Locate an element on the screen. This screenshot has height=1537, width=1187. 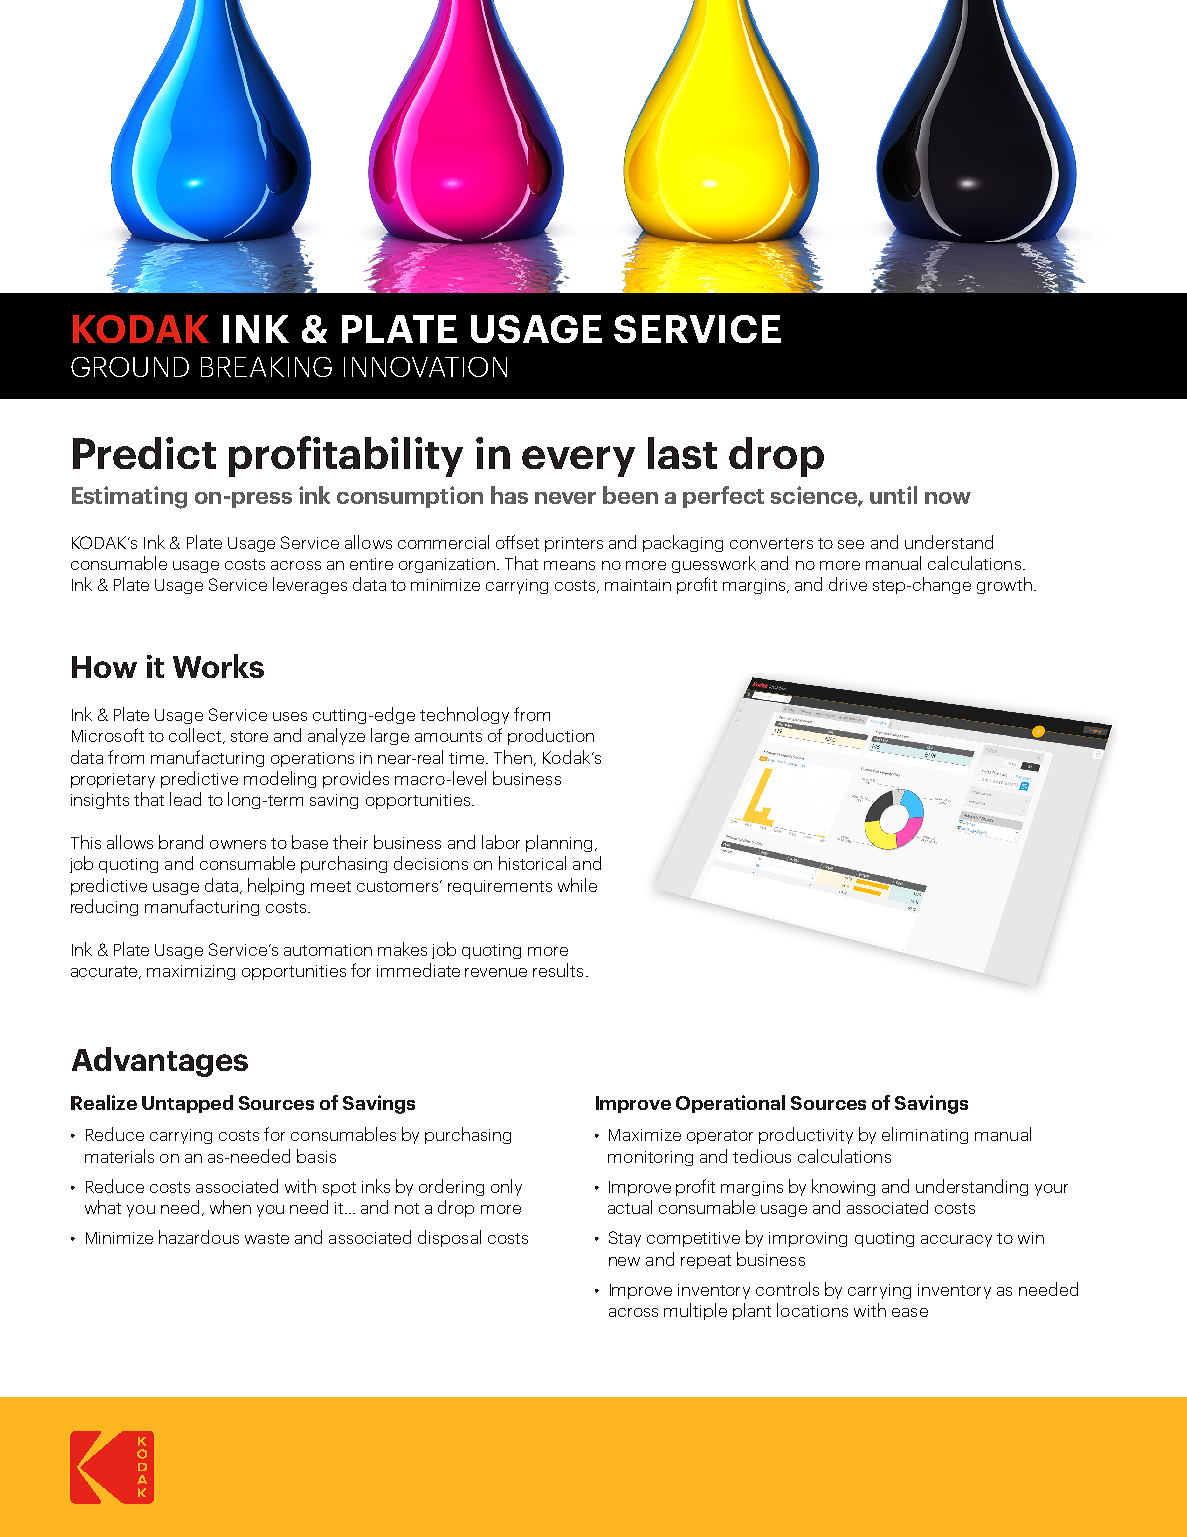
maximizing is located at coordinates (191, 972).
